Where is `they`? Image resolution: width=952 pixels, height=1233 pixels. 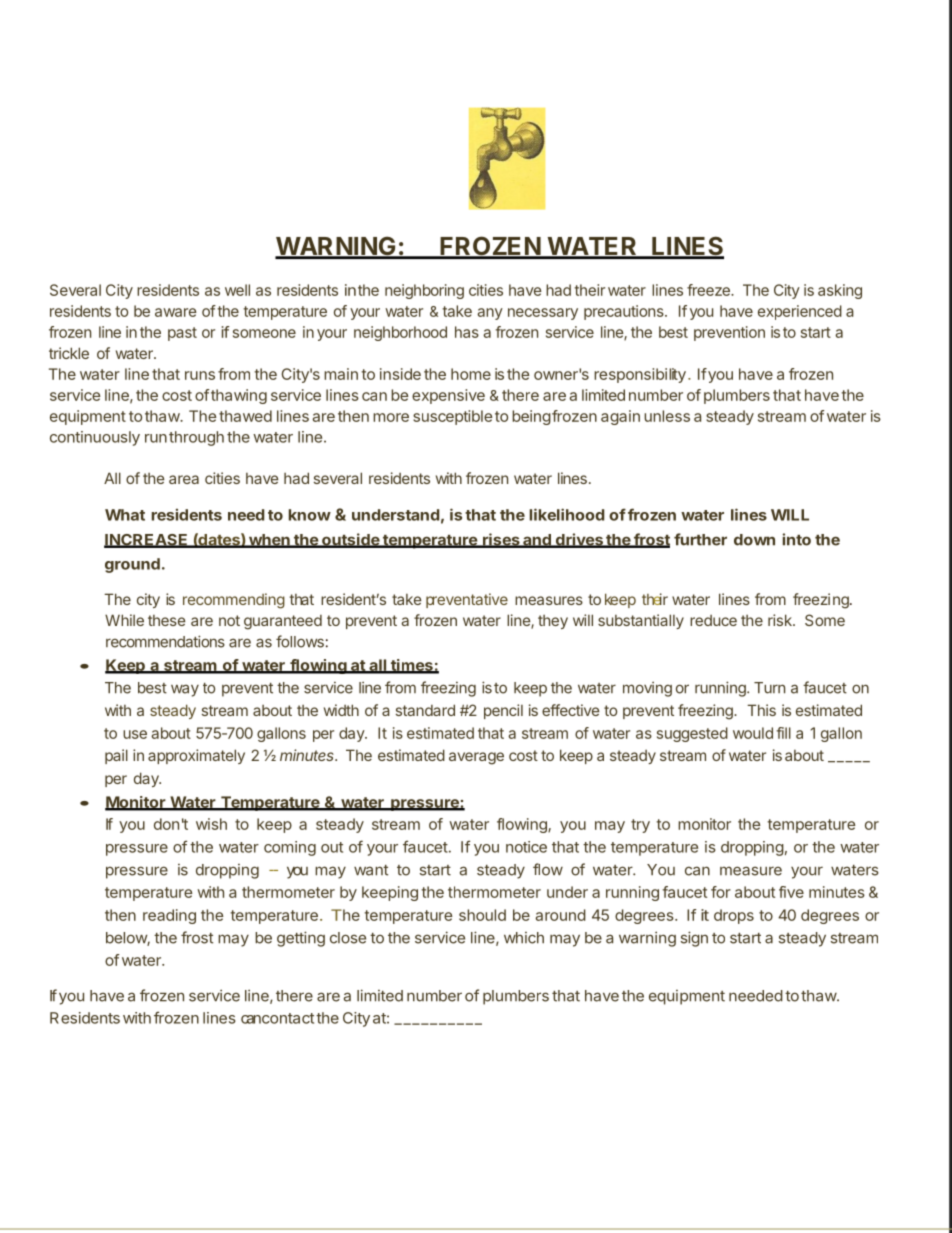
they is located at coordinates (553, 622).
